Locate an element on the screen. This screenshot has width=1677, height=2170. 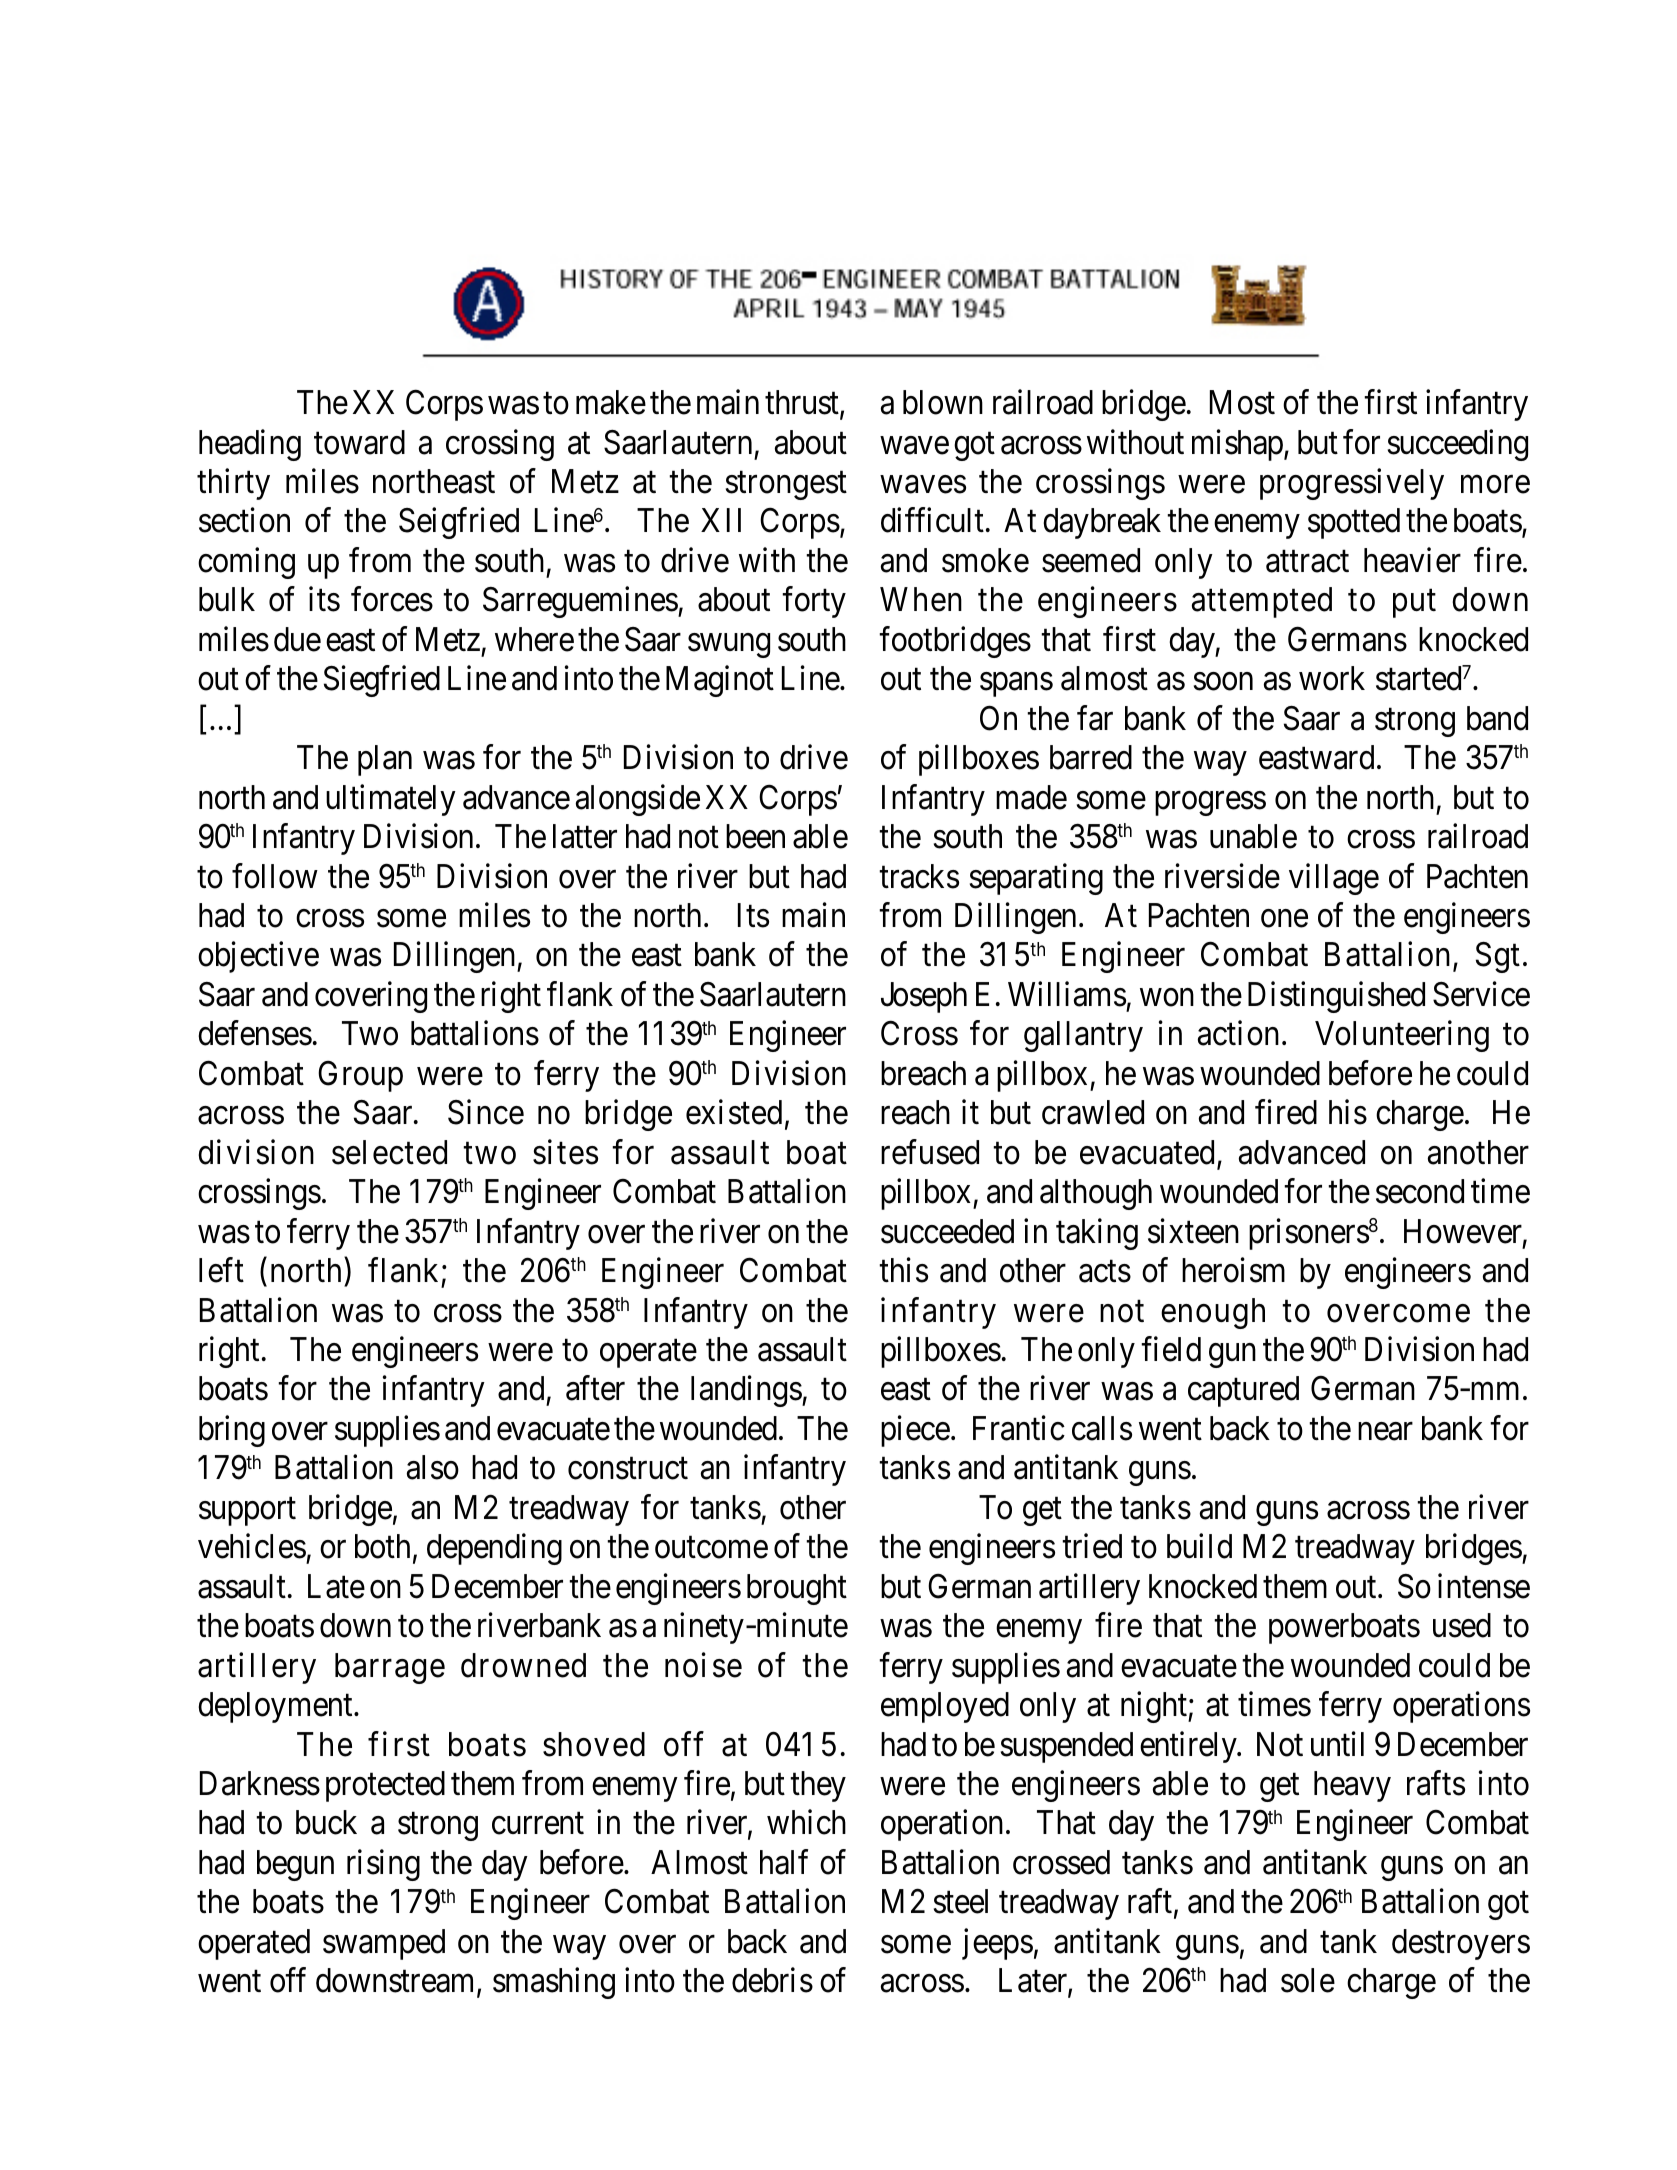
sole is located at coordinates (1308, 1980).
